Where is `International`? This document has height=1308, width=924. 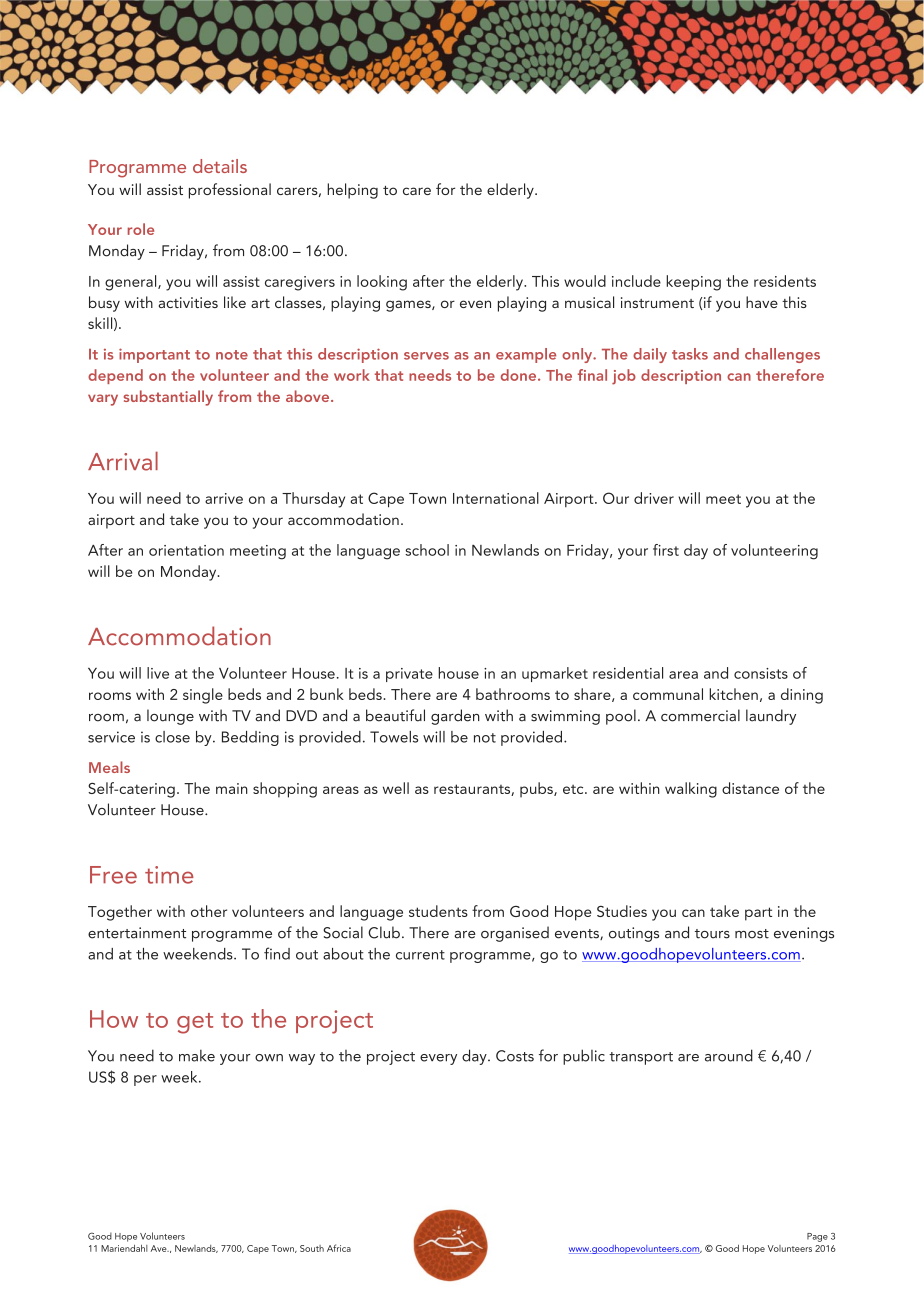
International is located at coordinates (496, 498).
